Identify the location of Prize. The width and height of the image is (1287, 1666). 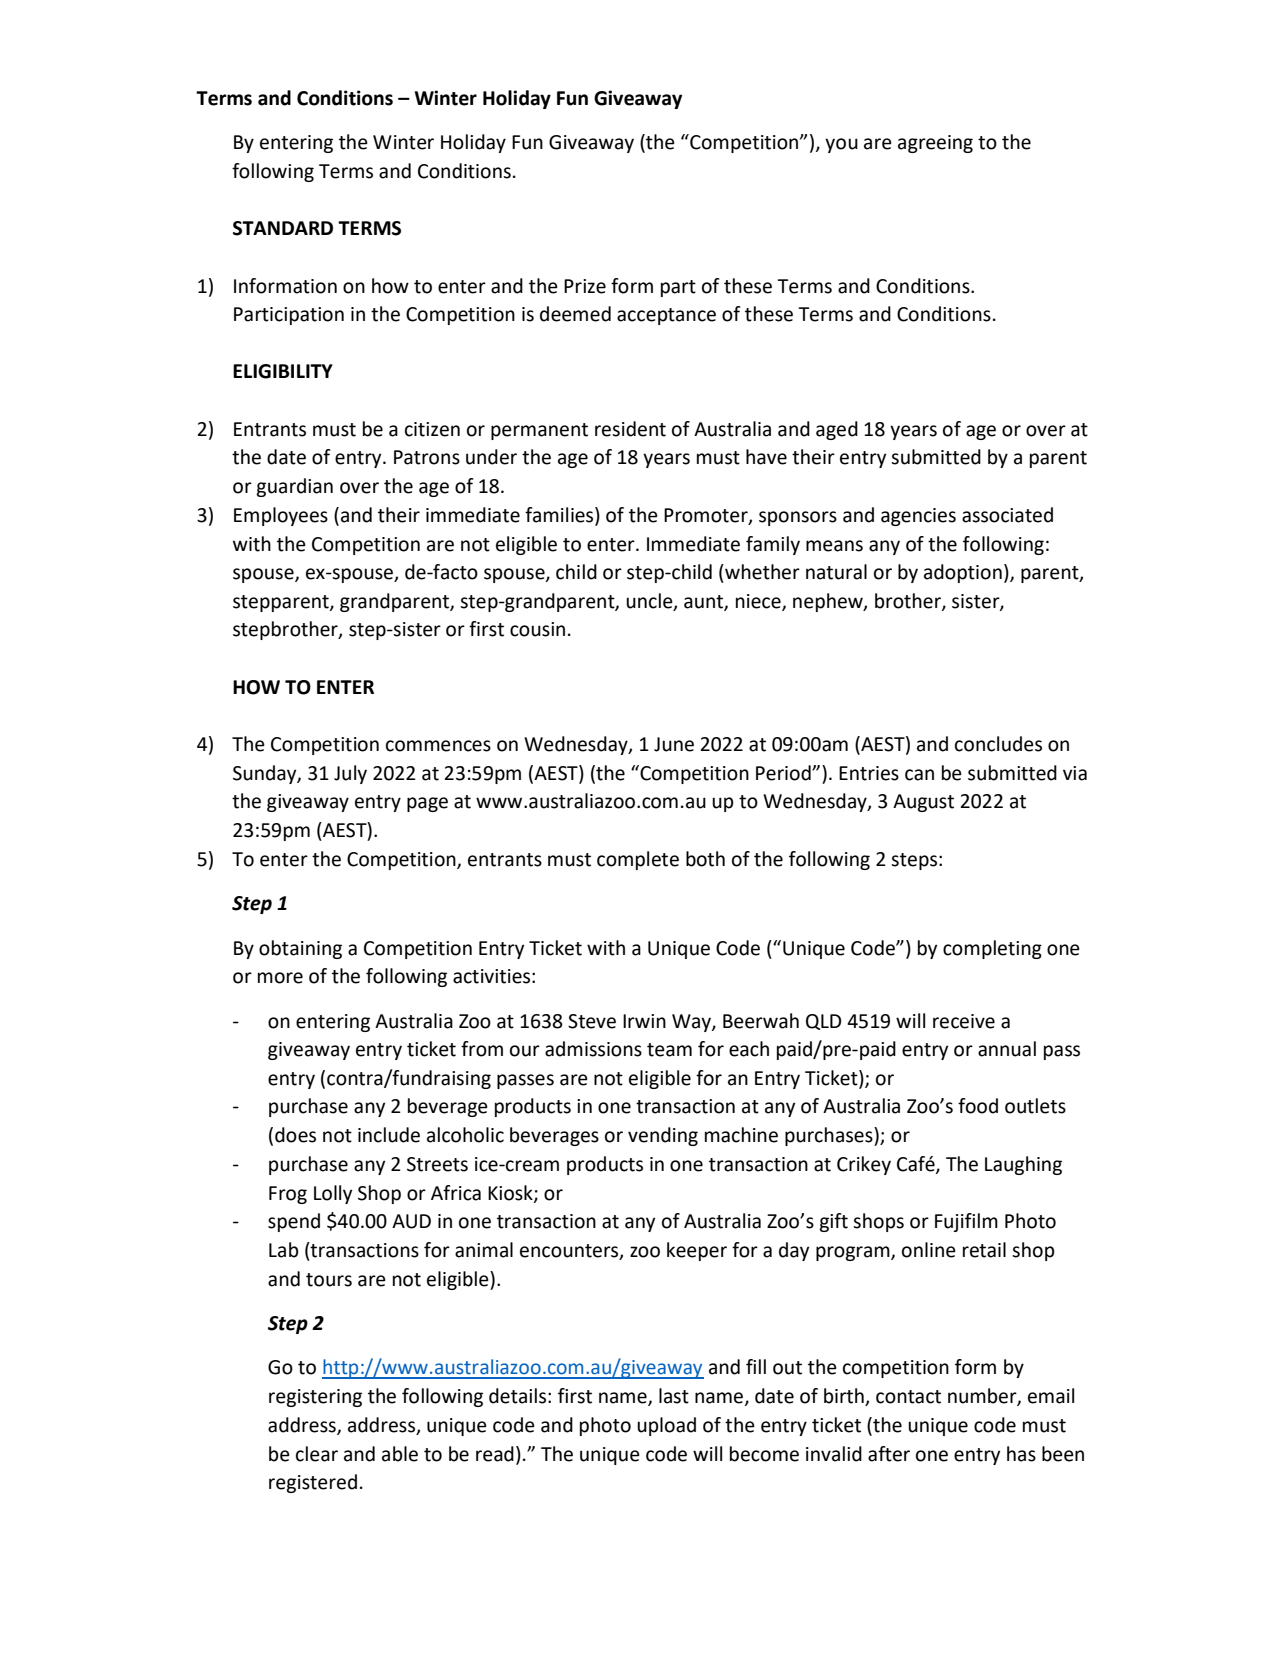
(585, 286).
